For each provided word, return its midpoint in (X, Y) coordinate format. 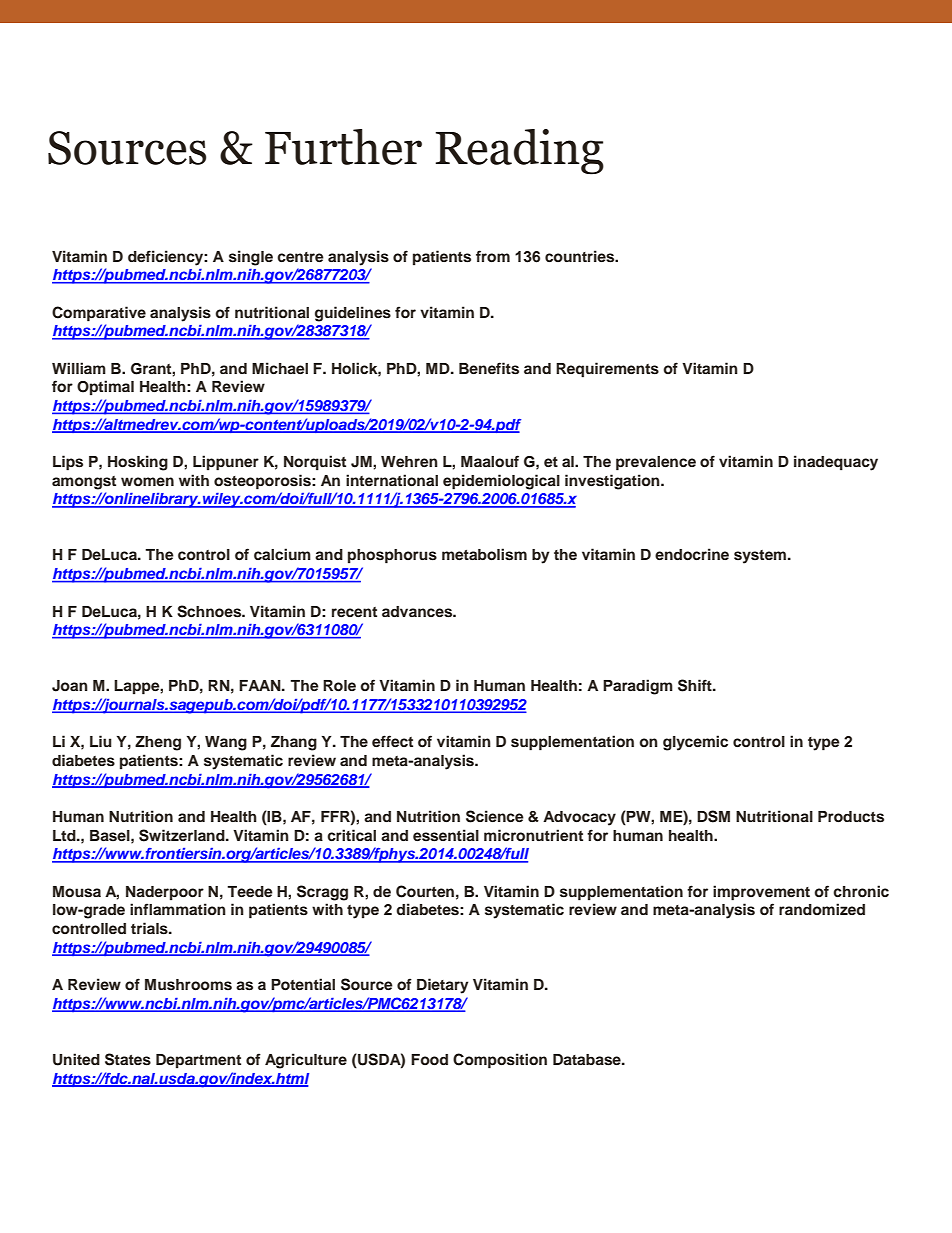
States (128, 1059)
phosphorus (392, 556)
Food (429, 1060)
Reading (519, 152)
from (493, 256)
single (251, 258)
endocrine (692, 554)
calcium (282, 554)
